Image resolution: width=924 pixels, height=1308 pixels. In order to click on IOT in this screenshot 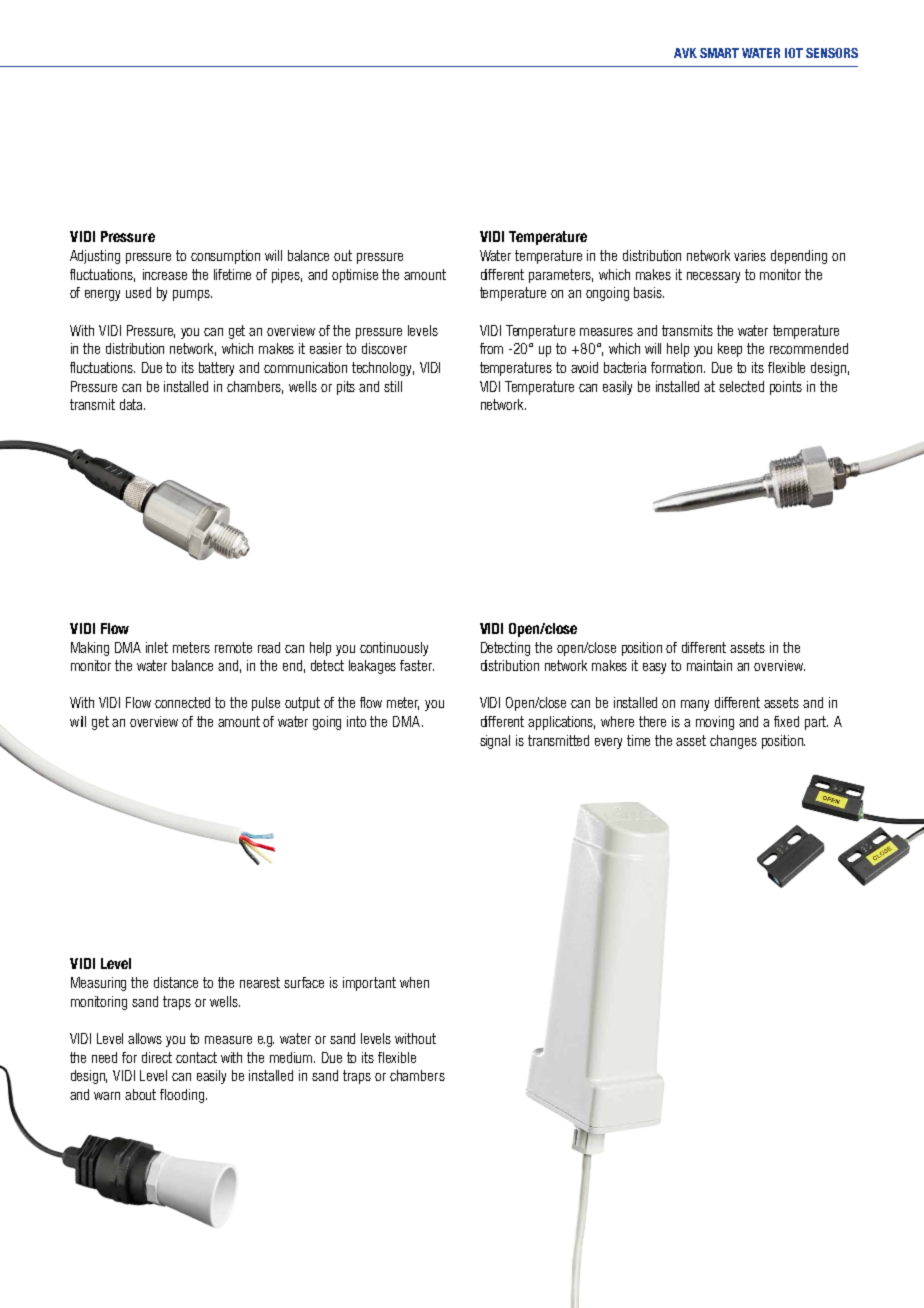, I will do `click(794, 53)`.
